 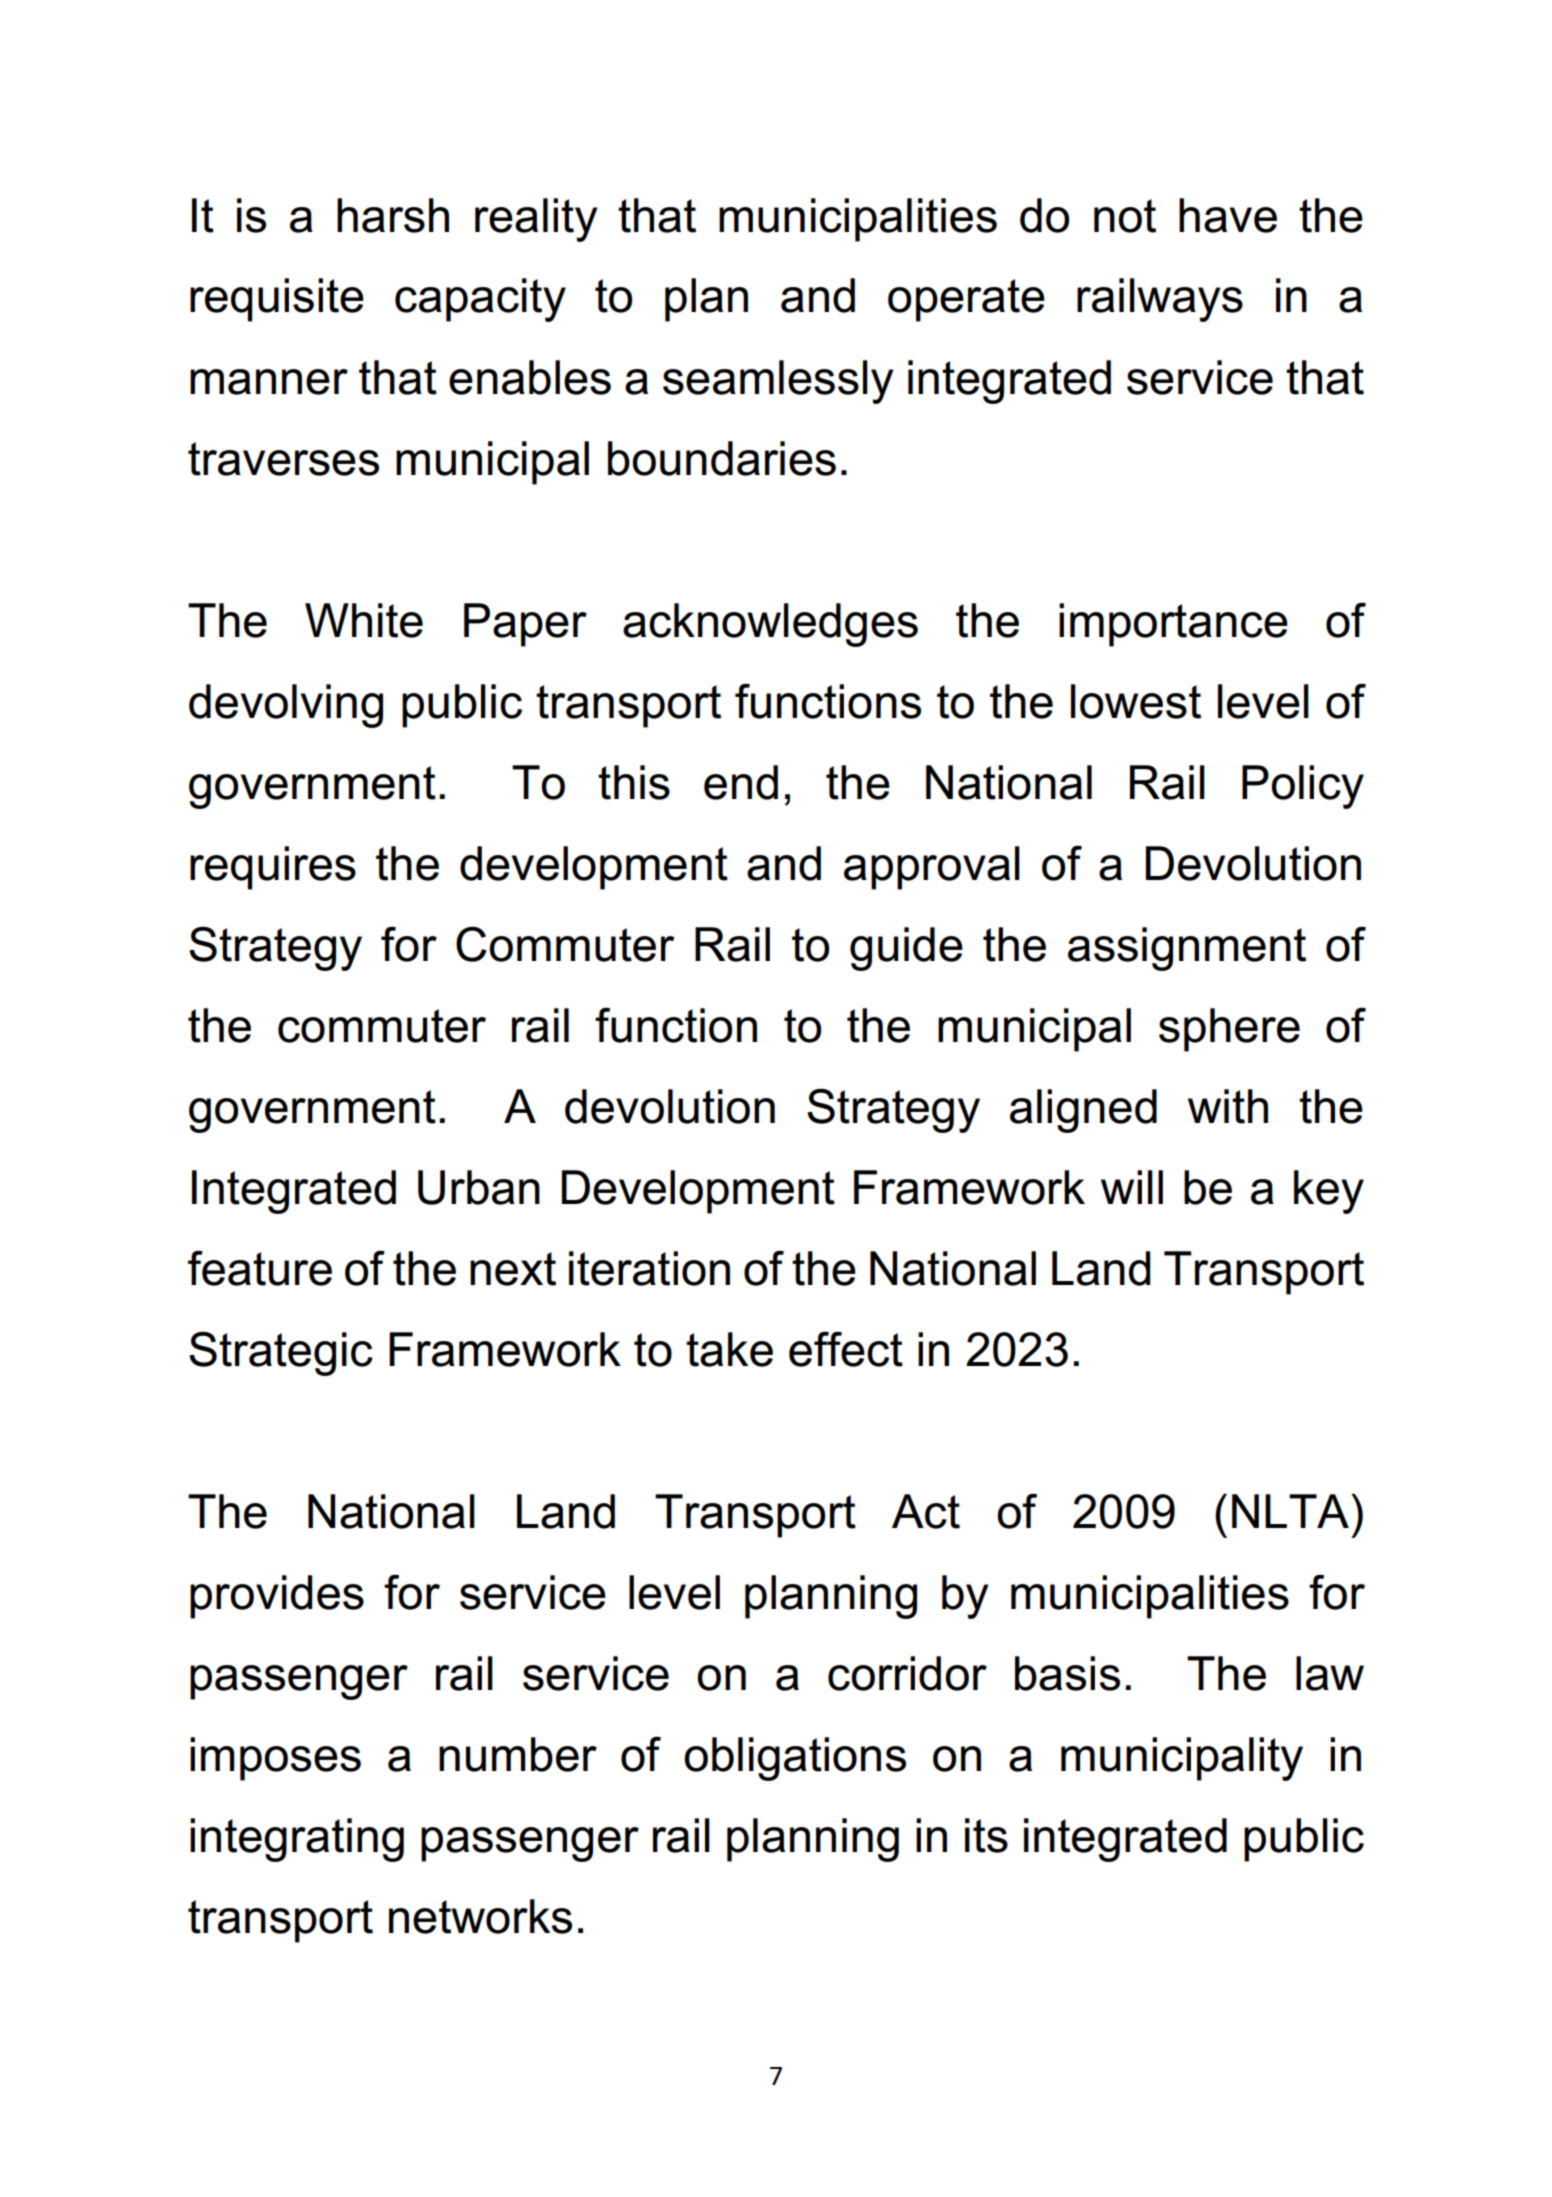 I want to click on effect, so click(x=846, y=1349).
